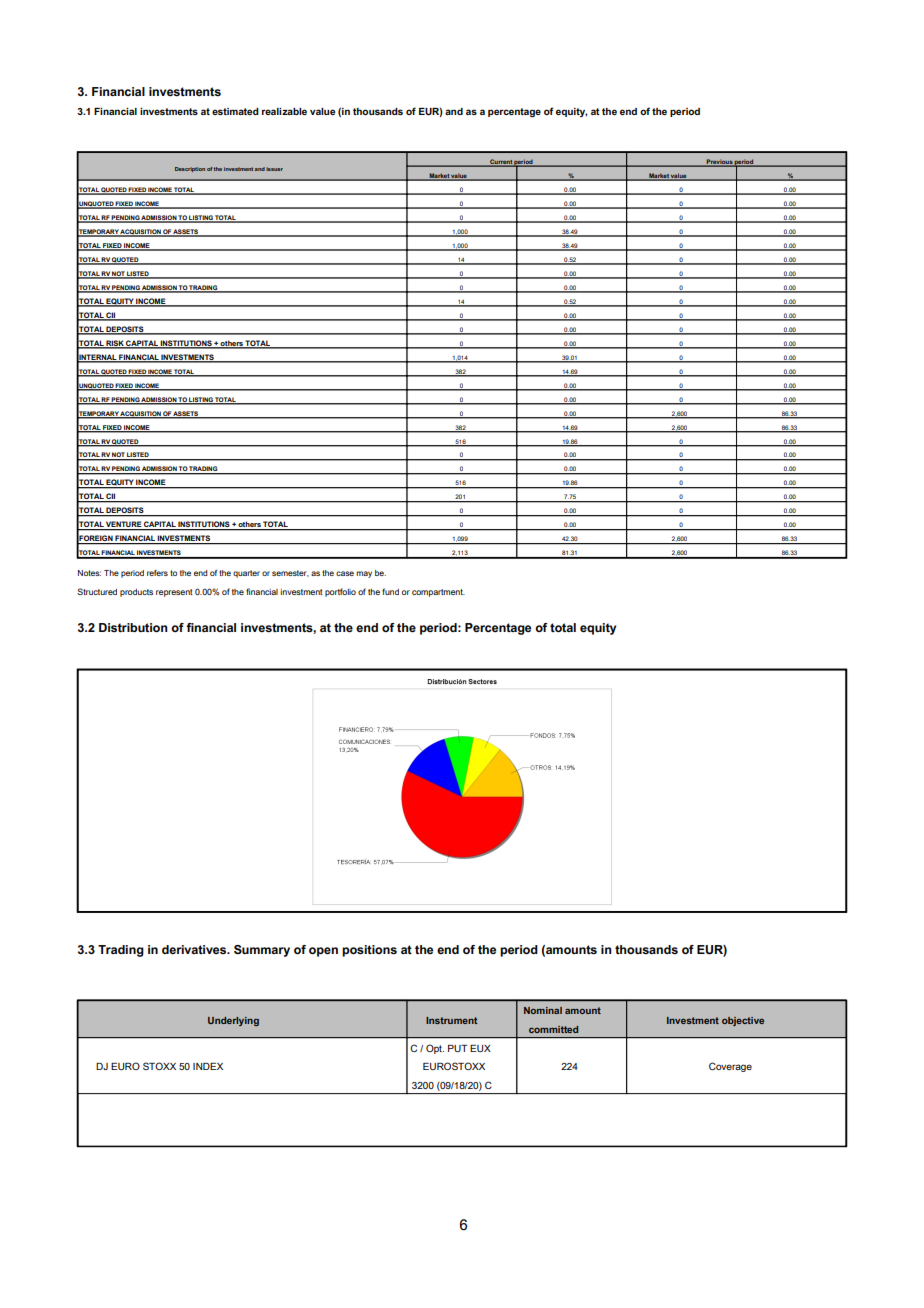 This image has height=1308, width=924. What do you see at coordinates (190, 169) in the image?
I see `Description` at bounding box center [190, 169].
